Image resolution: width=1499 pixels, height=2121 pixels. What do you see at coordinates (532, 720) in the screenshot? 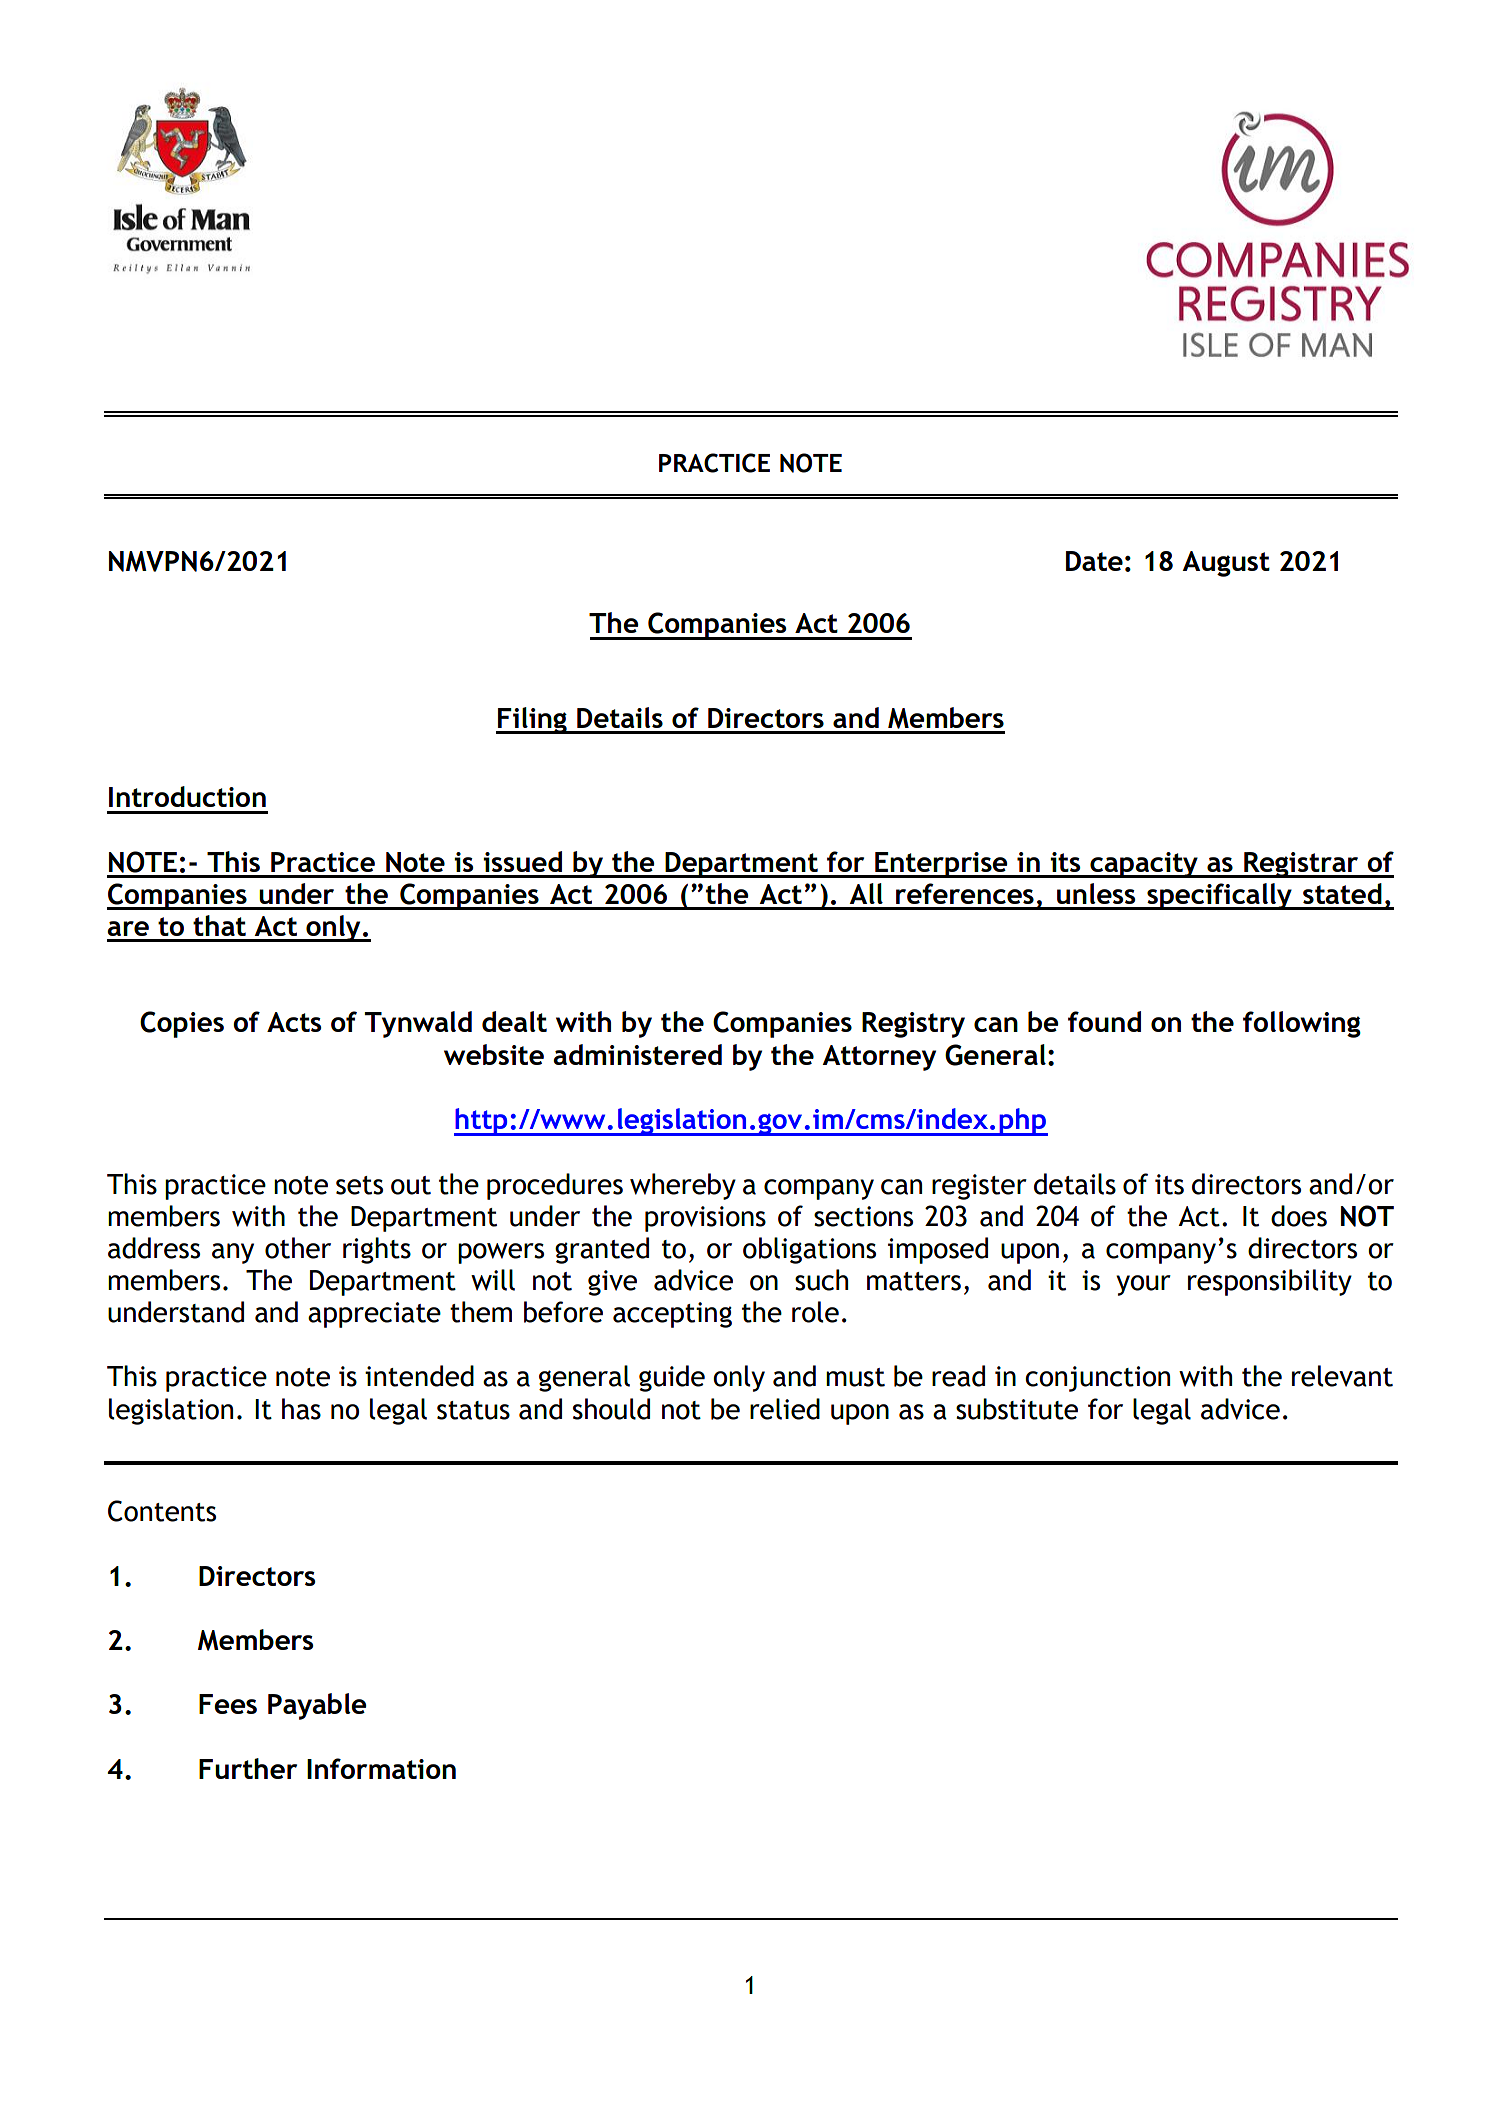
I see `Filing` at bounding box center [532, 720].
